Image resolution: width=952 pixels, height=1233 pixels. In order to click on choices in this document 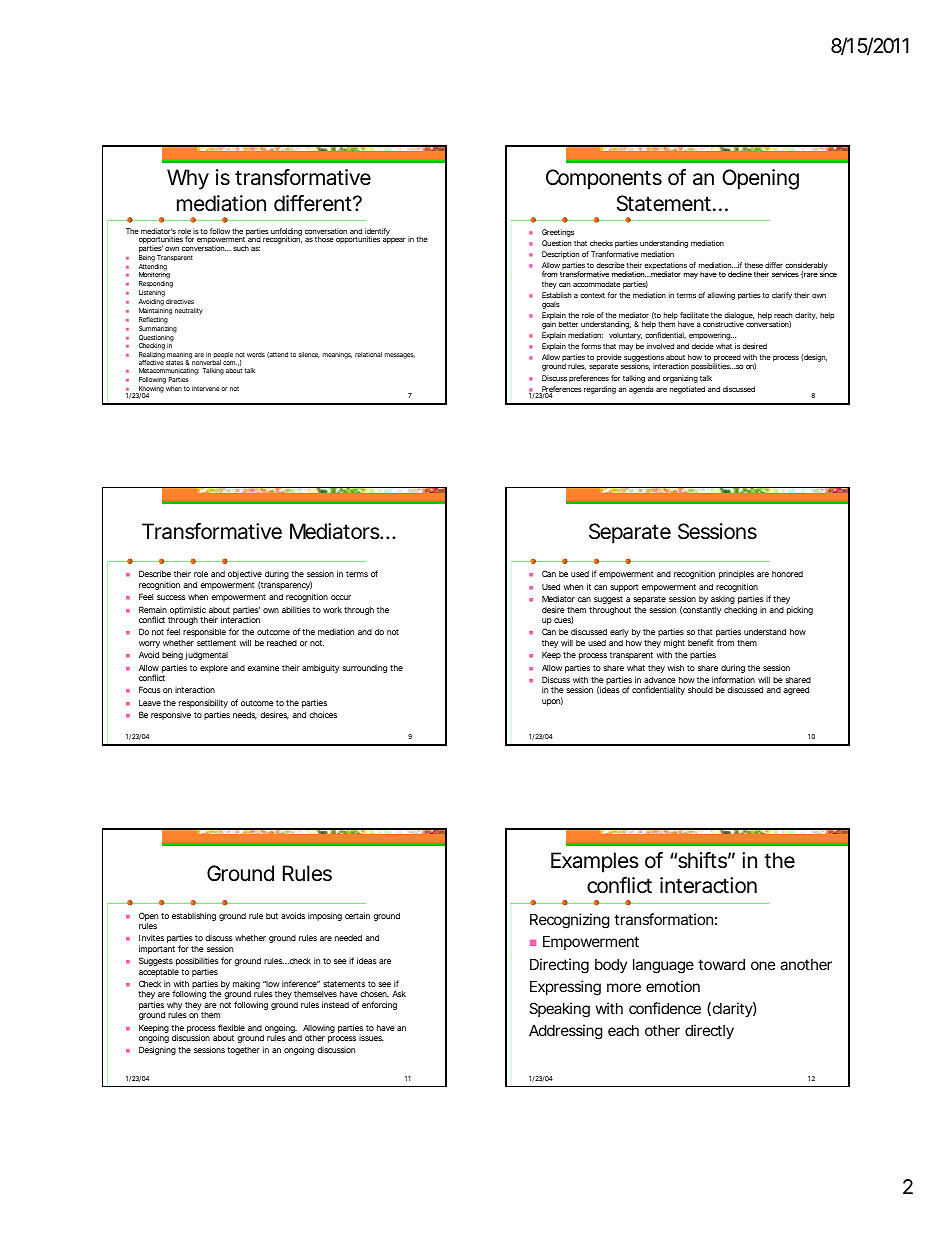, I will do `click(323, 714)`.
